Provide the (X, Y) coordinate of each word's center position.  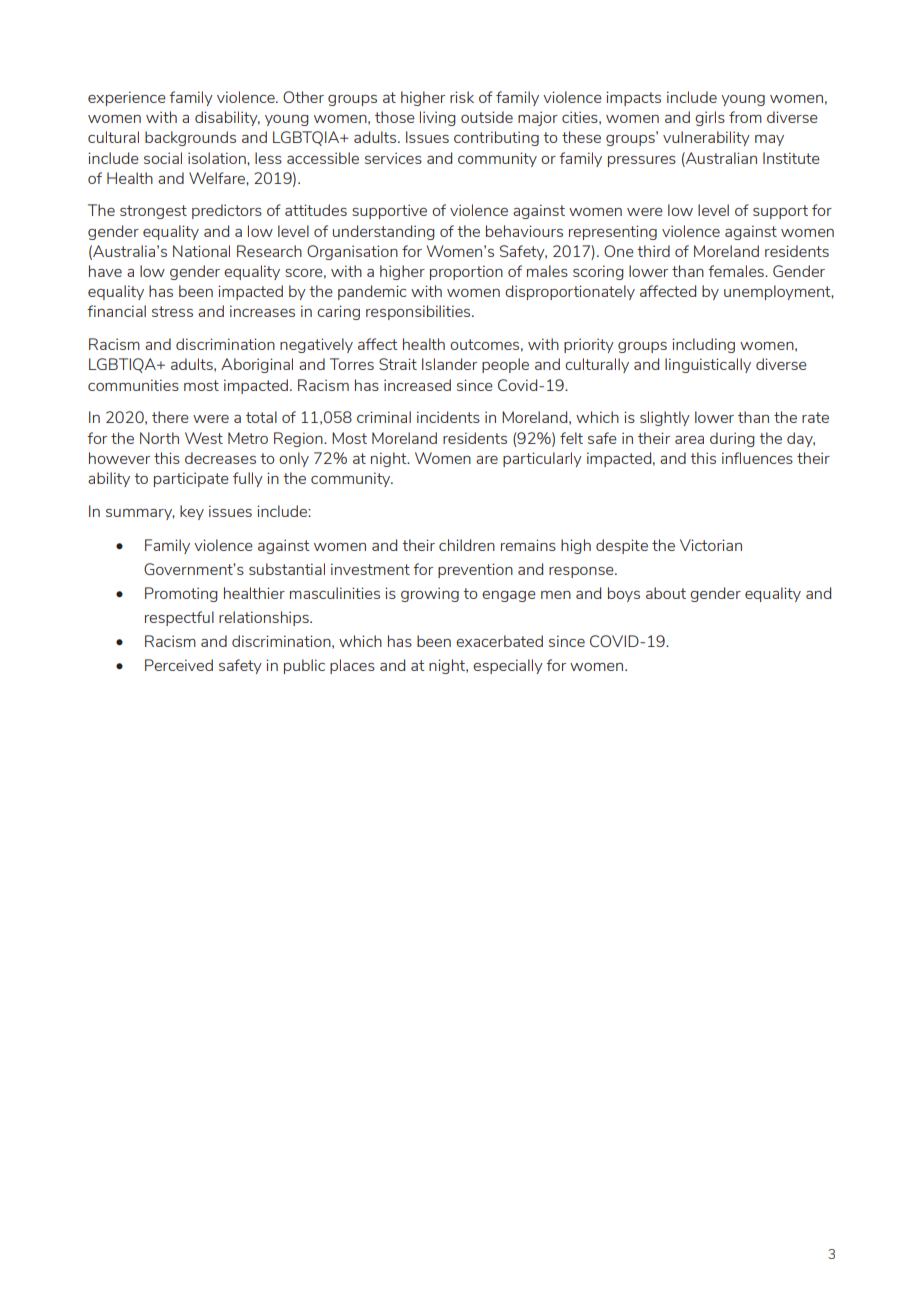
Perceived (179, 665)
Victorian (711, 545)
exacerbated (499, 641)
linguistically (708, 365)
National (201, 251)
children (467, 545)
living (438, 118)
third (653, 251)
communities (133, 385)
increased (417, 385)
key (192, 512)
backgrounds (190, 138)
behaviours (524, 231)
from (745, 117)
